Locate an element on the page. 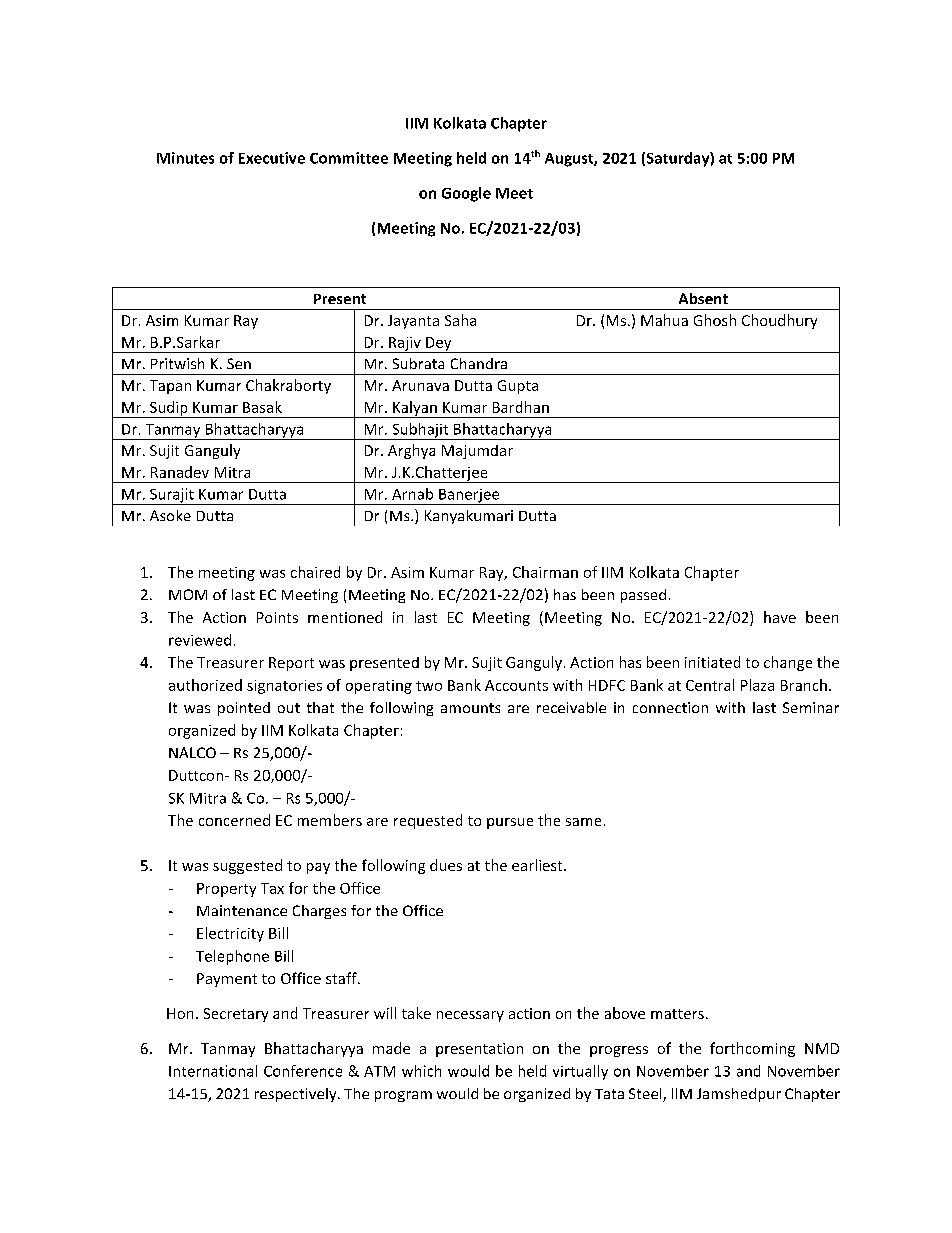 This document has height=1233, width=952. Conference is located at coordinates (303, 1071).
